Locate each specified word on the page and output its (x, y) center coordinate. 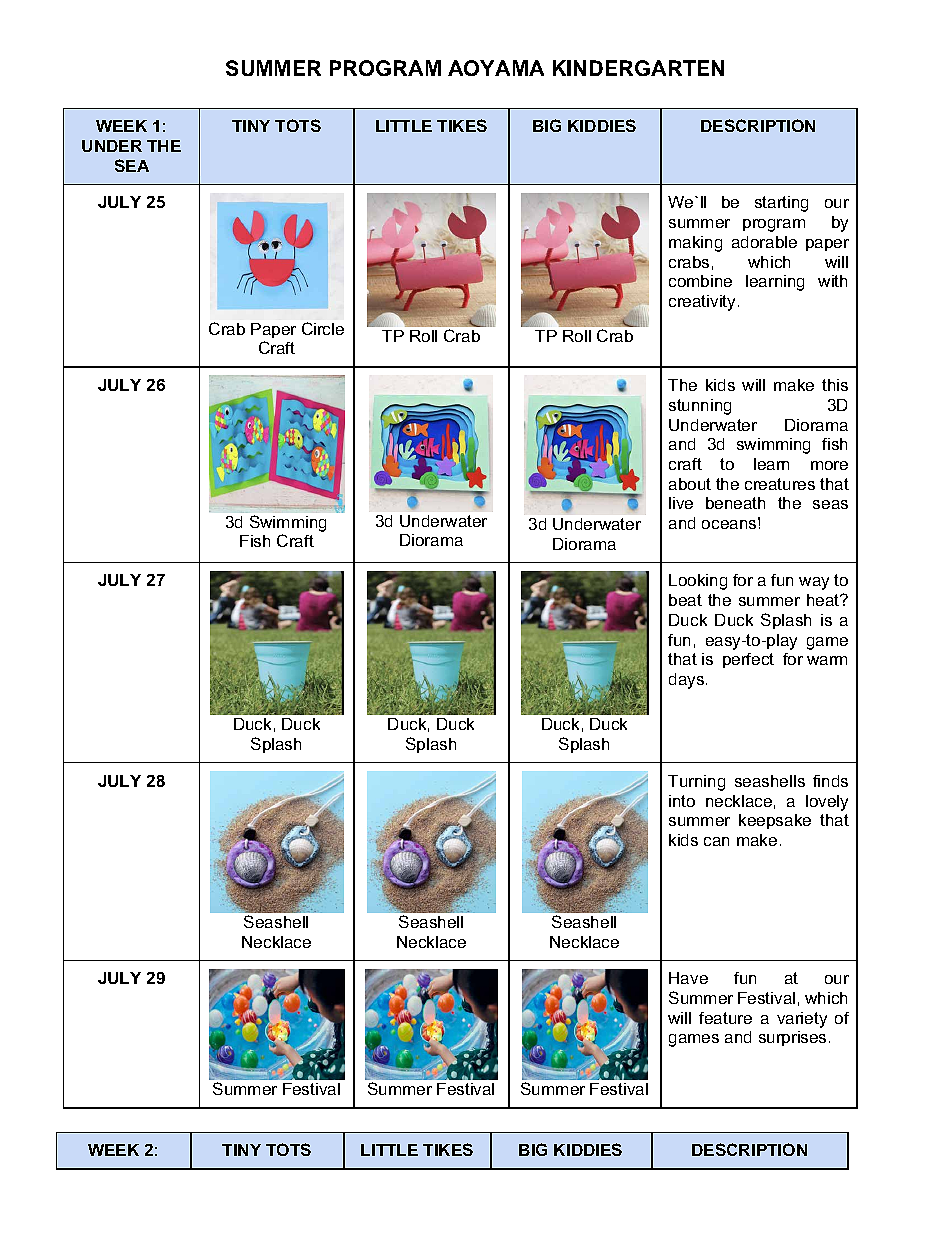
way (814, 583)
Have (688, 978)
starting (781, 204)
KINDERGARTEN (638, 68)
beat (685, 600)
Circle (323, 328)
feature (725, 1018)
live (681, 503)
